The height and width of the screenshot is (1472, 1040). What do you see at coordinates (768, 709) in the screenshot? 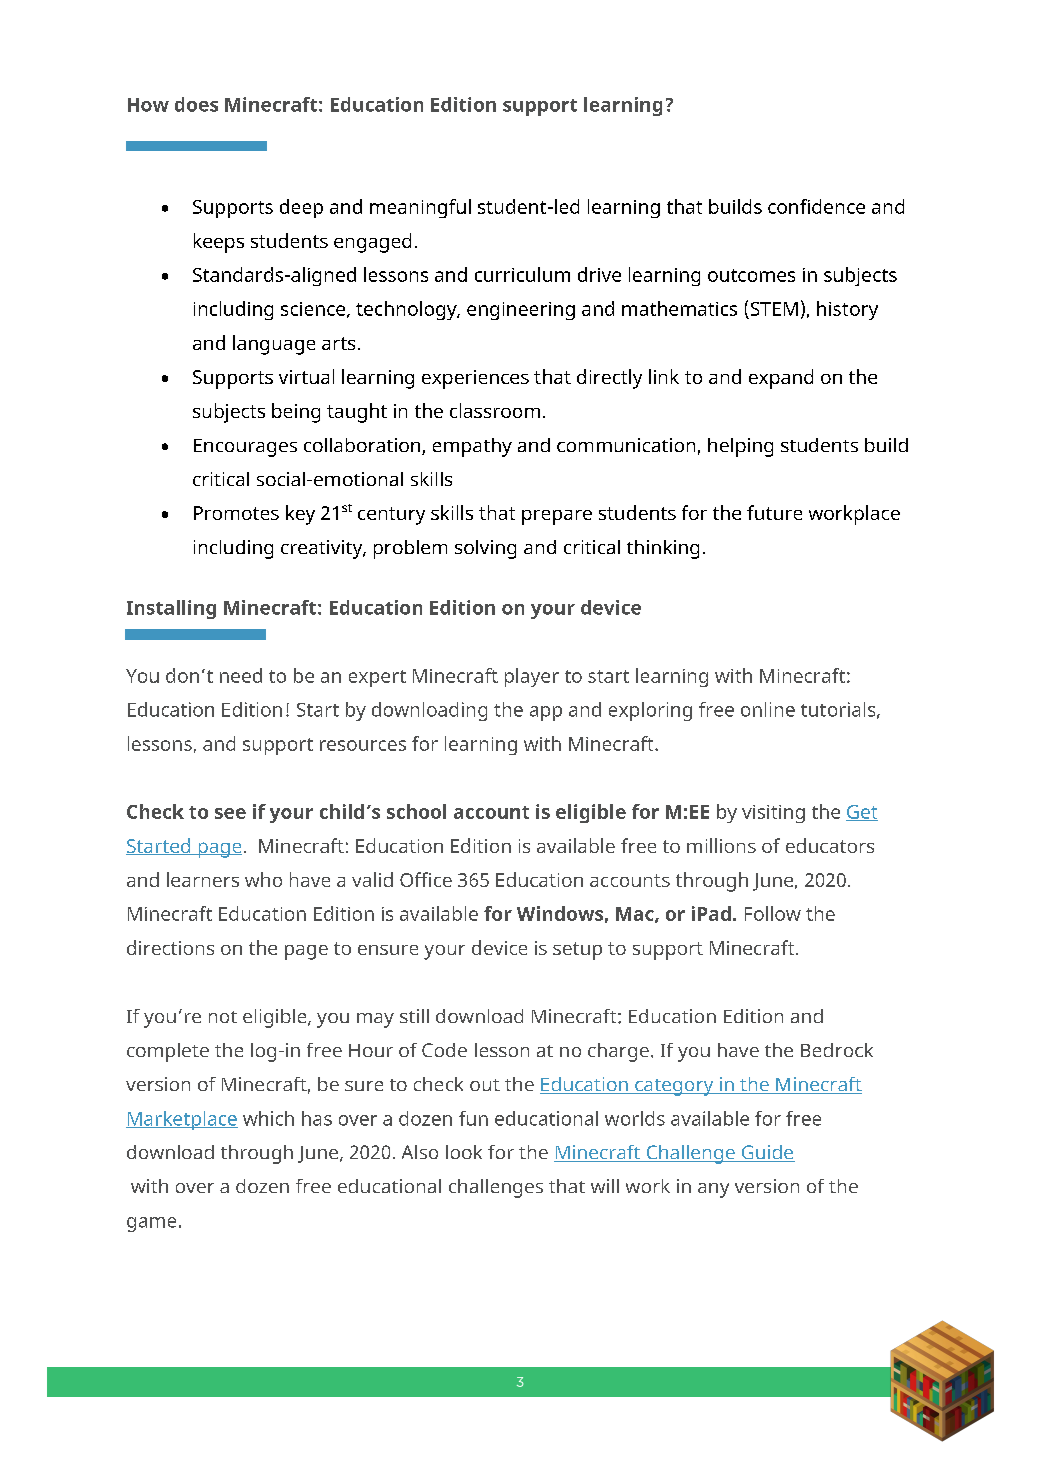
I see `online` at bounding box center [768, 709].
